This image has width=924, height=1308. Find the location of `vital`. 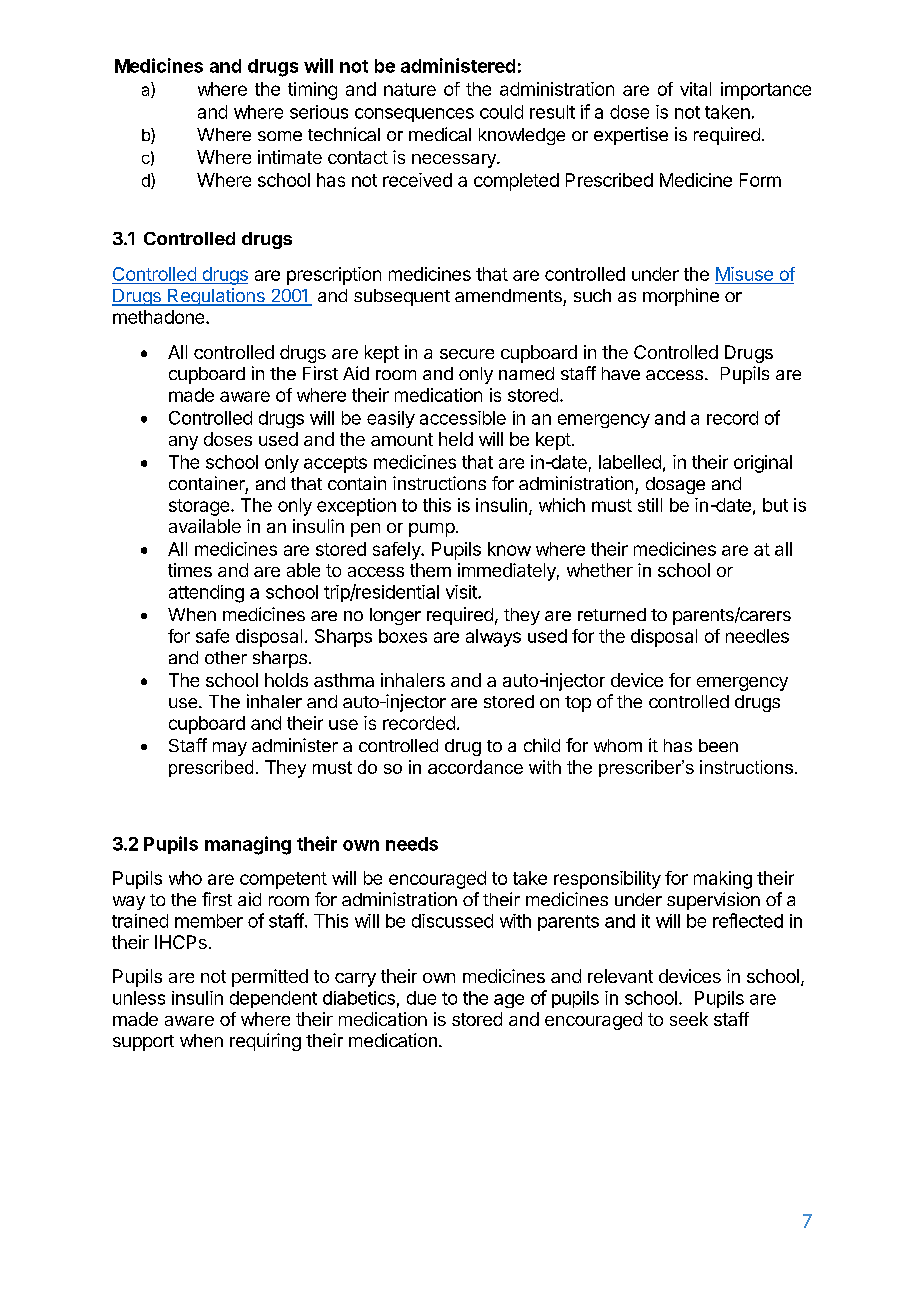

vital is located at coordinates (695, 89).
